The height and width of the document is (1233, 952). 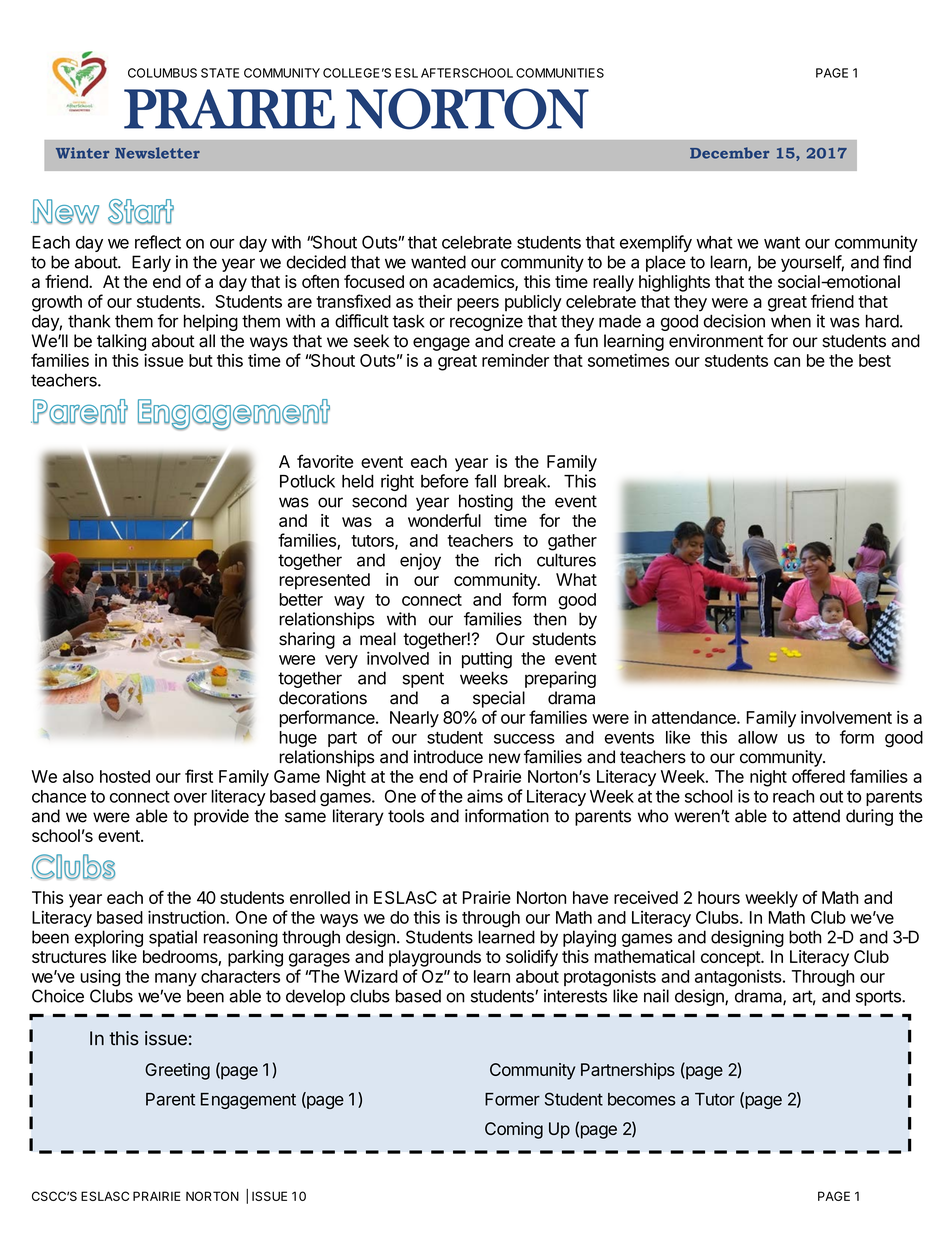 What do you see at coordinates (221, 817) in the document?
I see `provide` at bounding box center [221, 817].
